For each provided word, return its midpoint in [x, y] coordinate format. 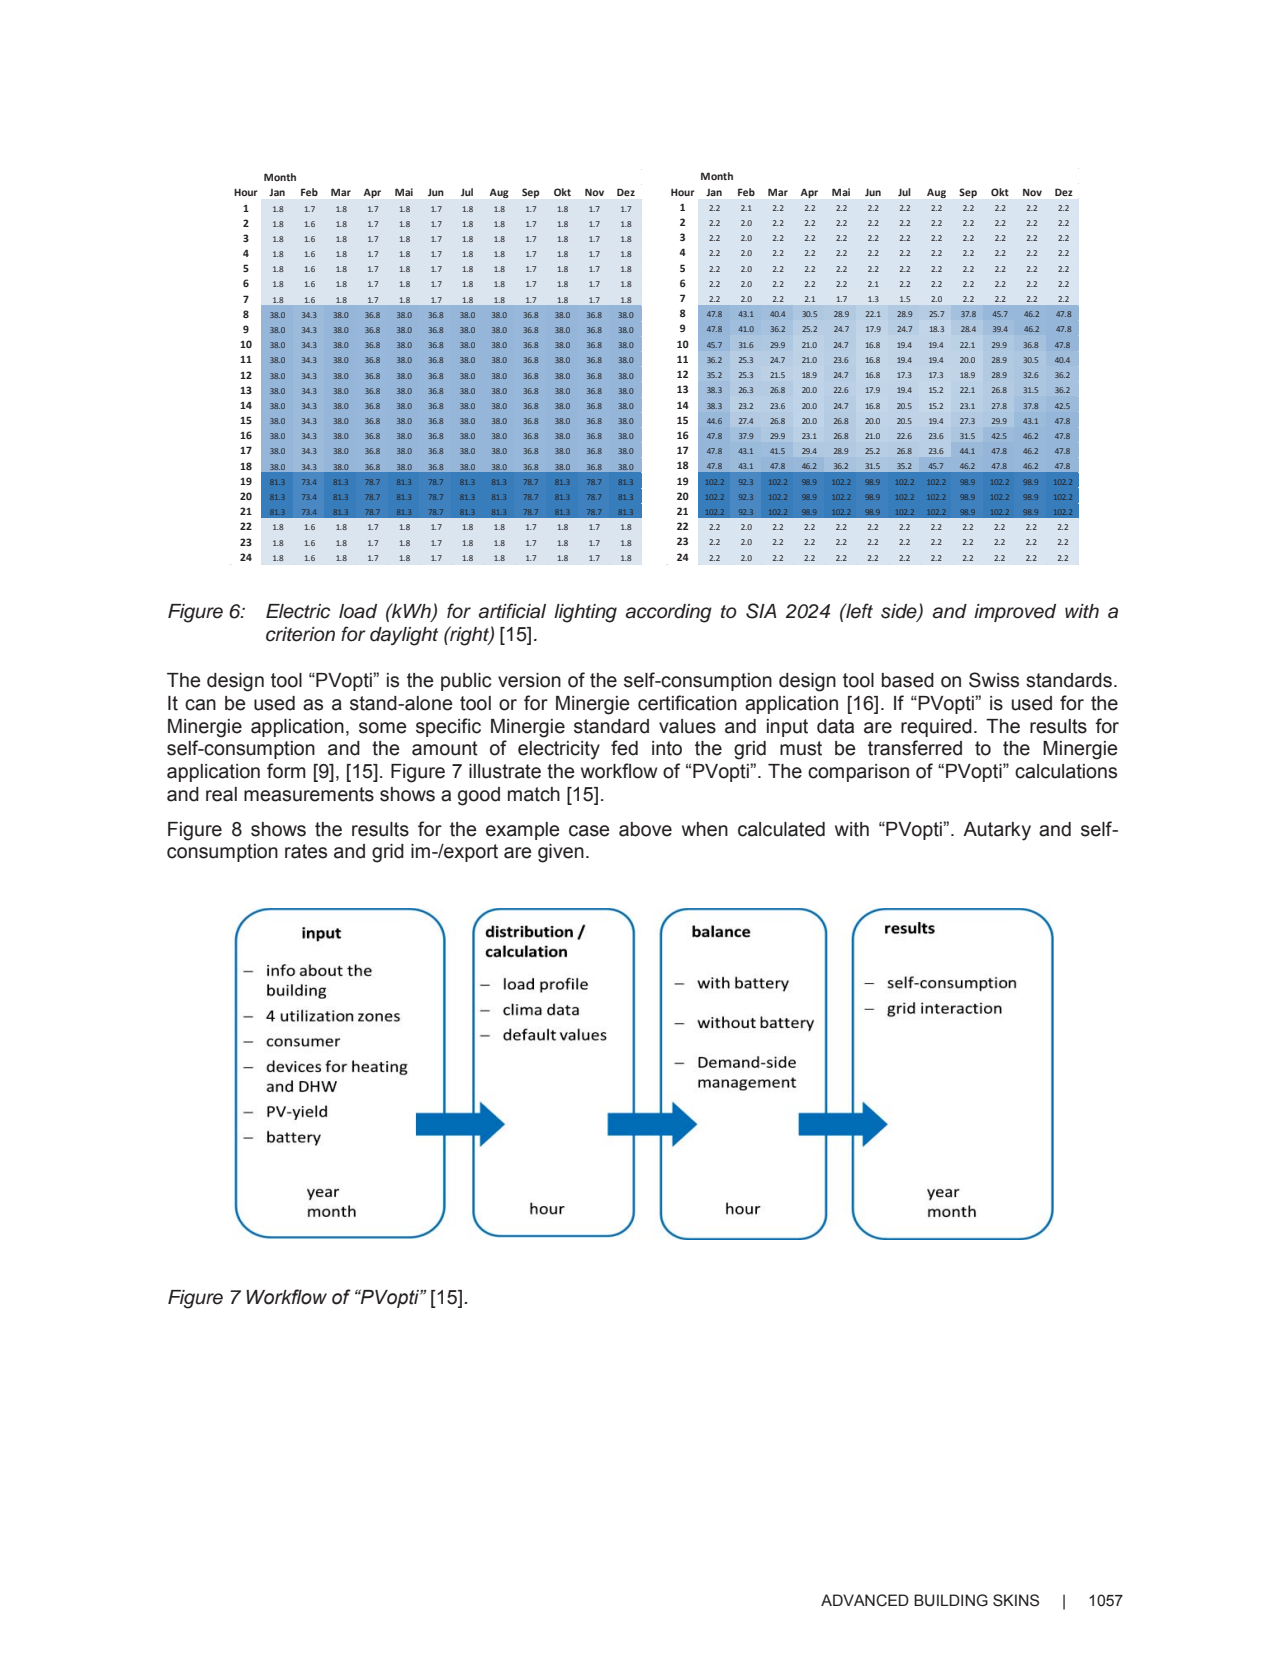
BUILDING [951, 1600]
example [523, 831]
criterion [300, 634]
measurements [309, 794]
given [561, 853]
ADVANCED [865, 1600]
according [668, 613]
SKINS [1016, 1600]
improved [1015, 613]
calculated [781, 829]
